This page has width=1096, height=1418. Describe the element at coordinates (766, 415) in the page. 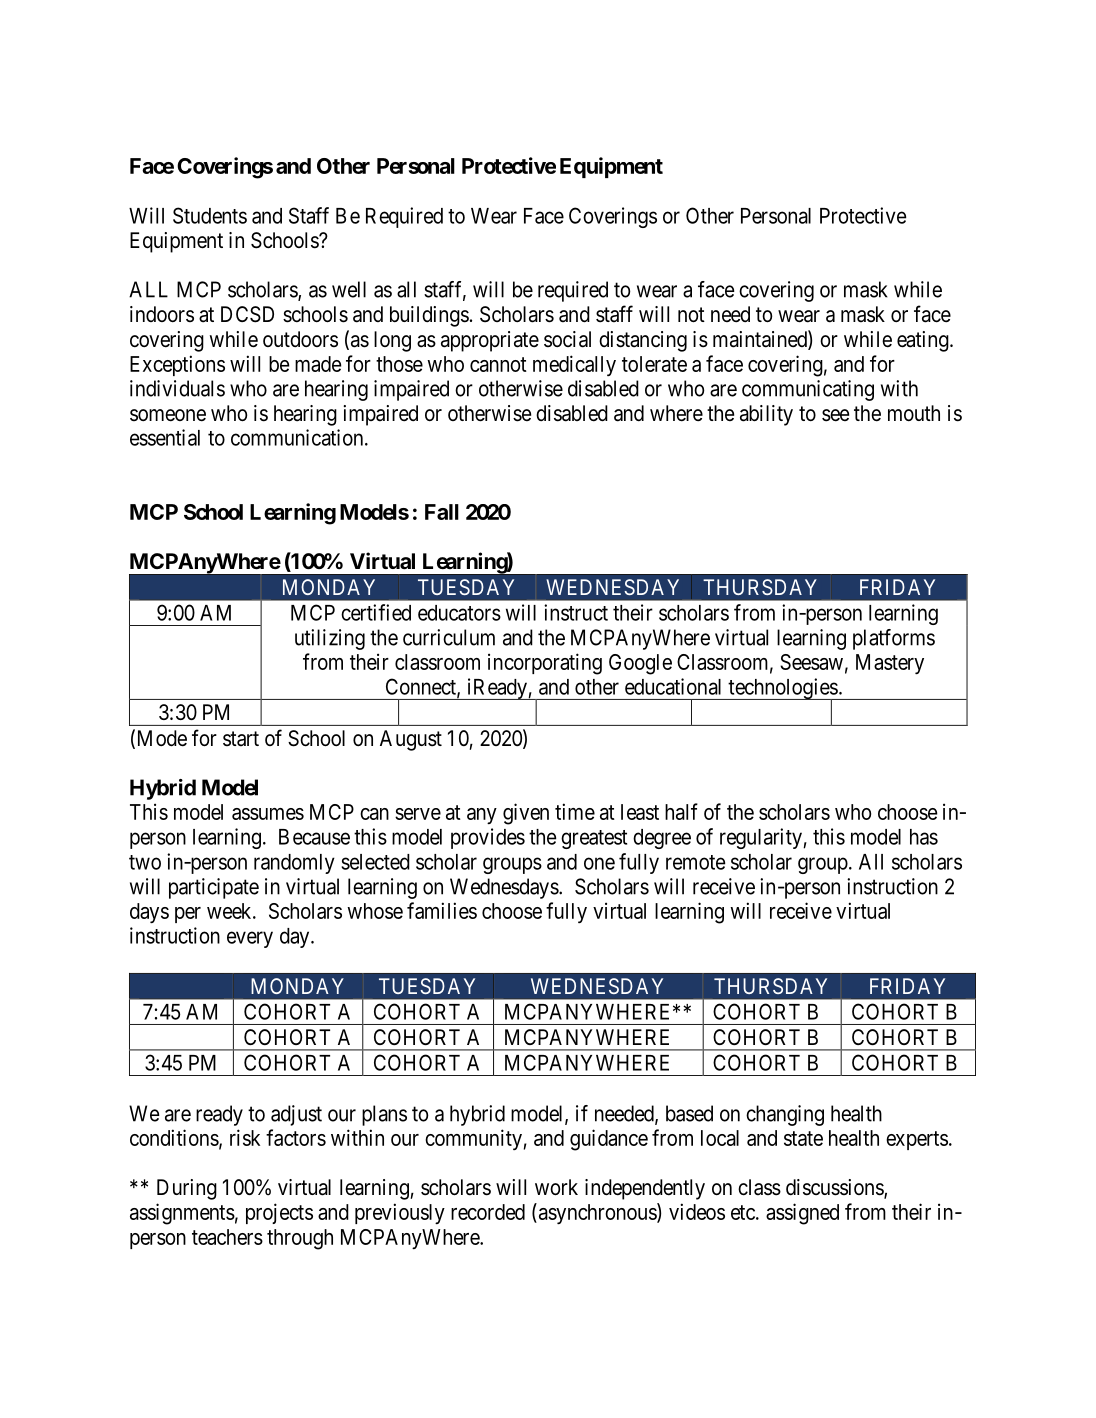

I see `ability` at that location.
